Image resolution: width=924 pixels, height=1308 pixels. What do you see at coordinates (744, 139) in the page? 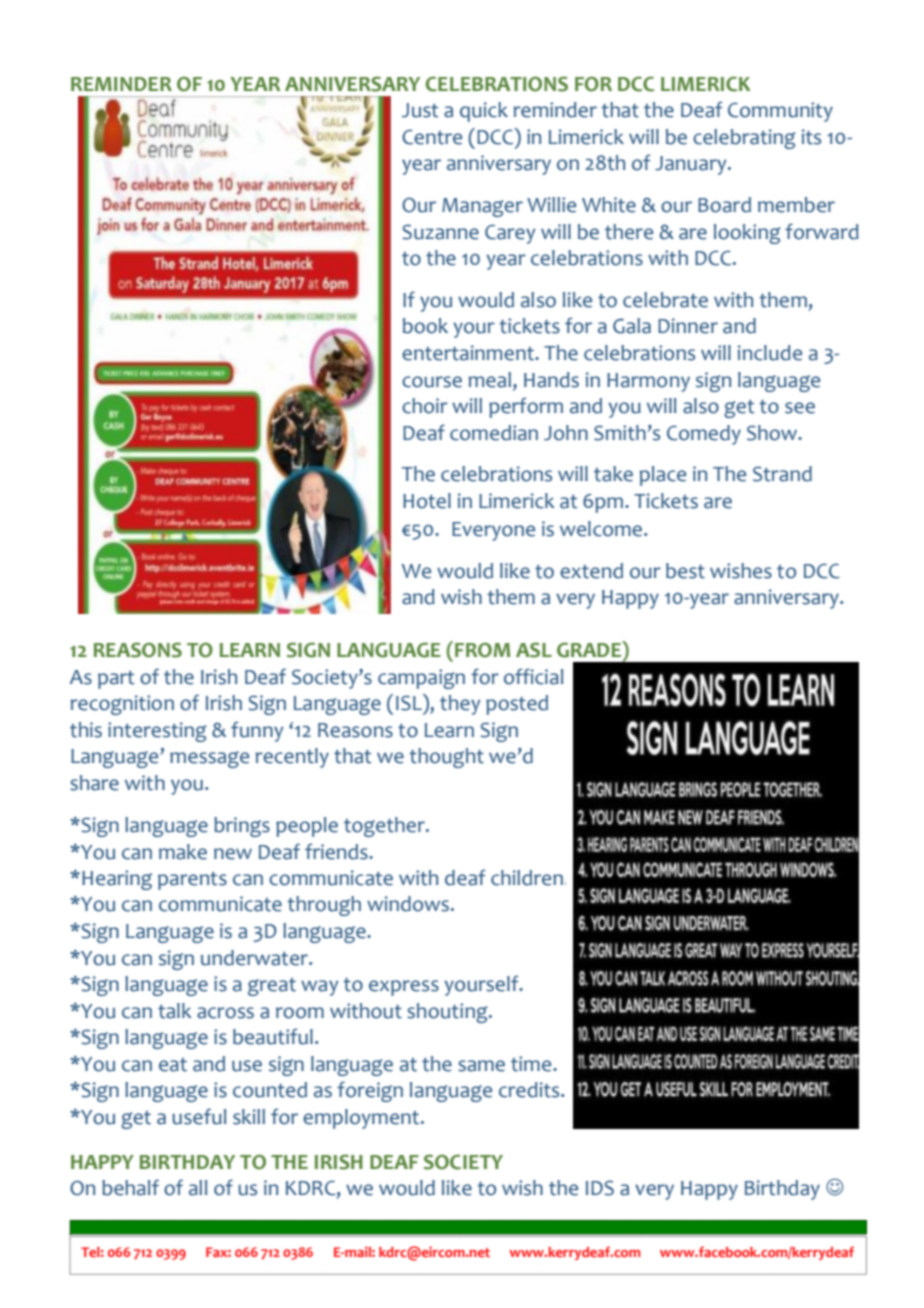
I see `celebrating` at bounding box center [744, 139].
